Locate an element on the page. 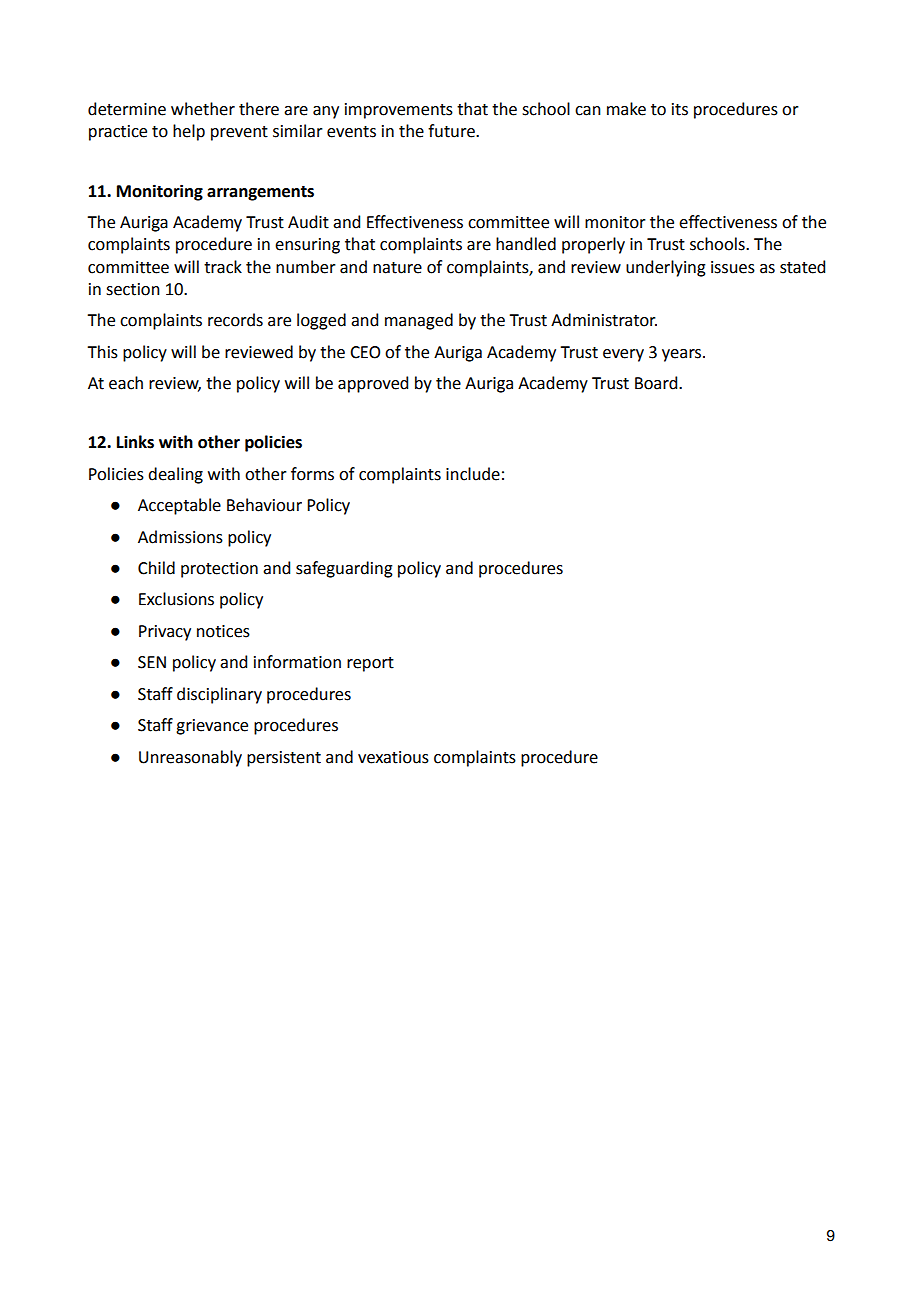 The height and width of the page is (1307, 924). include is located at coordinates (473, 474).
